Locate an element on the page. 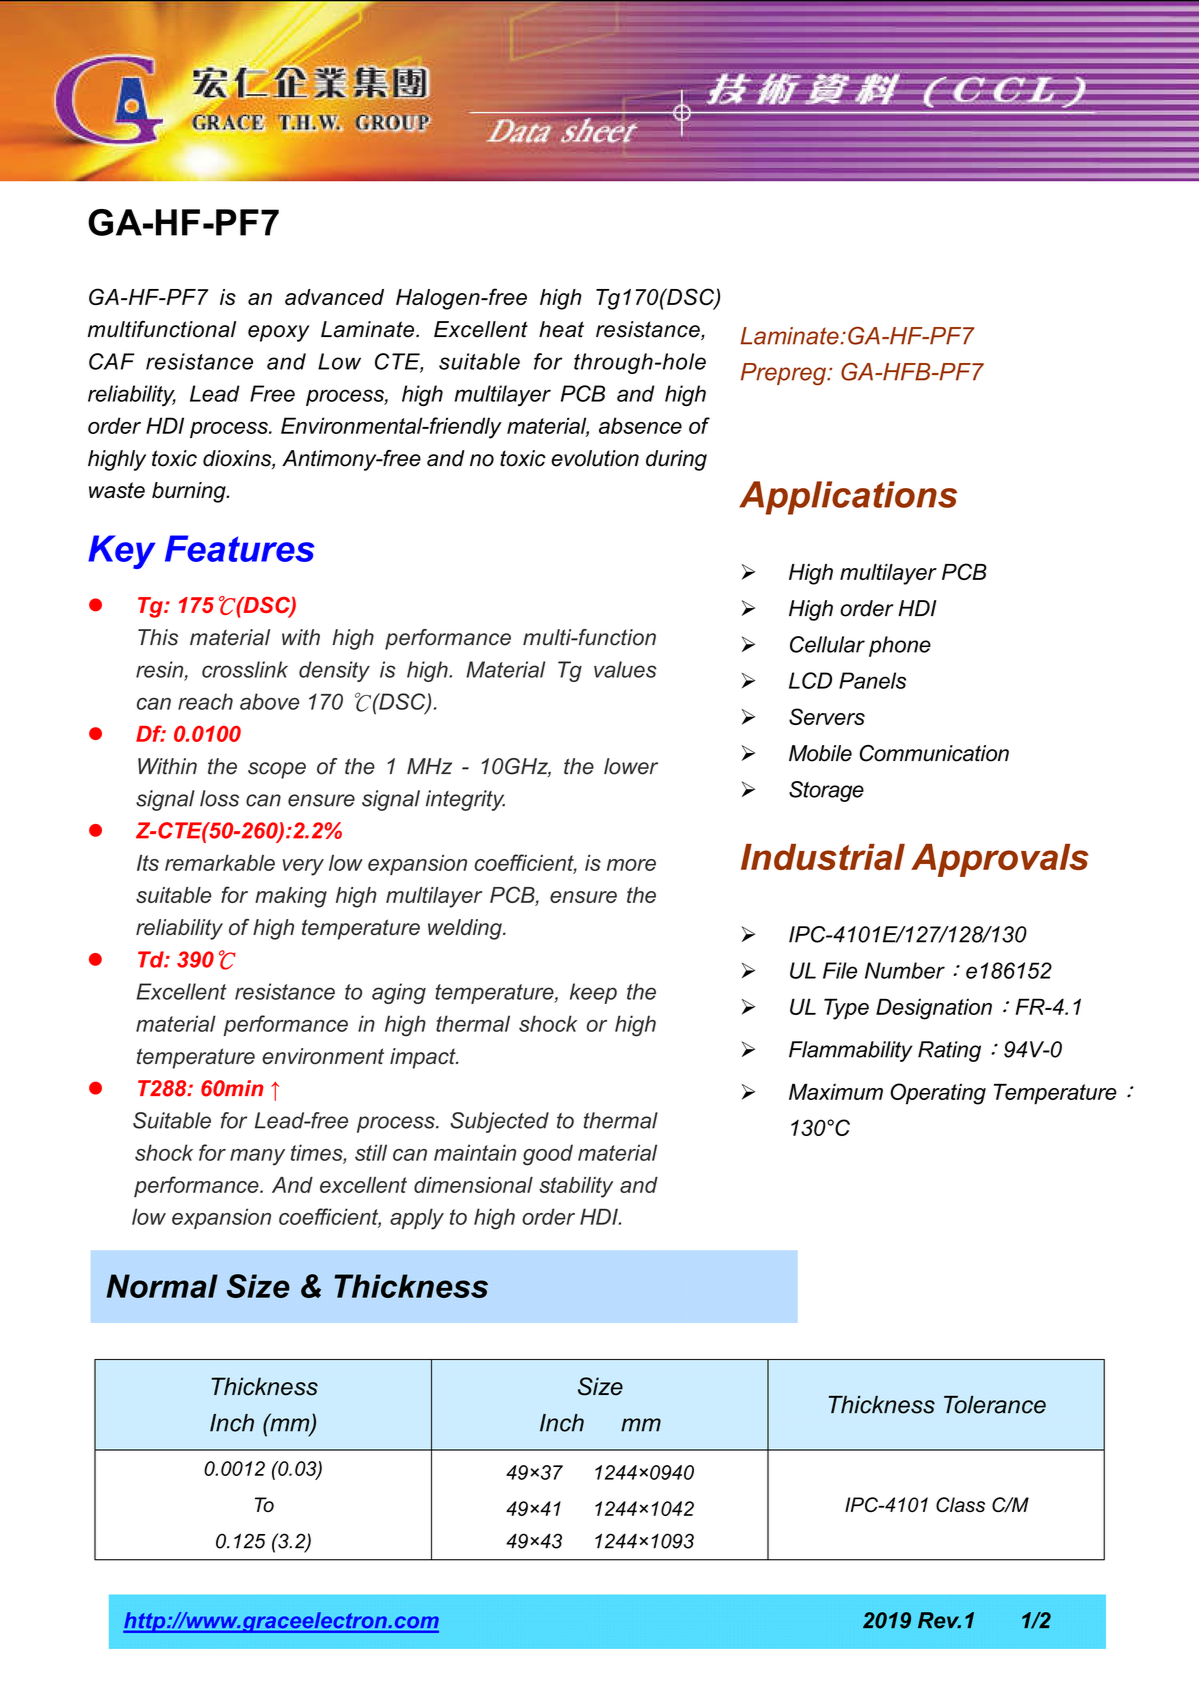  Class is located at coordinates (960, 1504).
